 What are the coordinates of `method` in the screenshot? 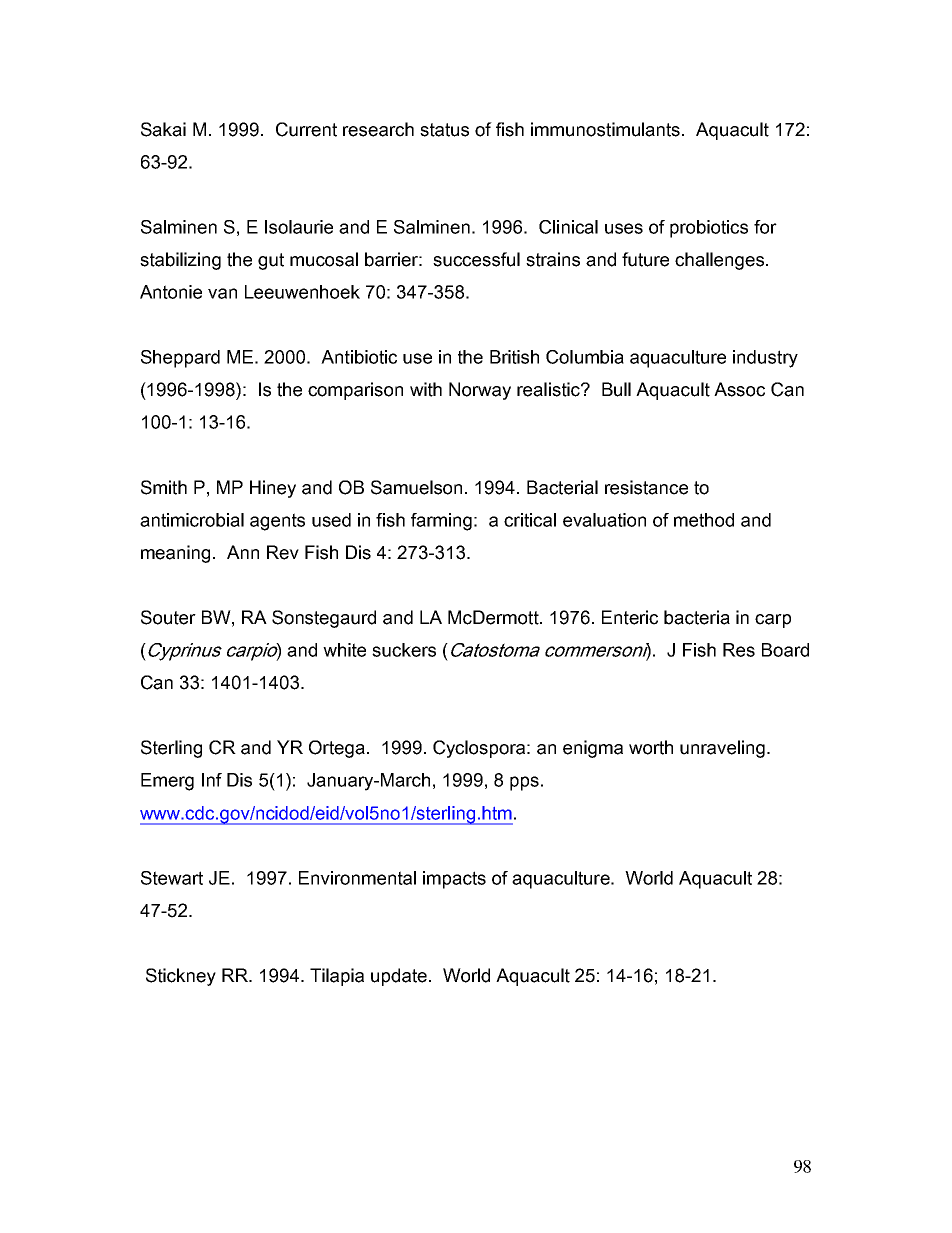 It's located at (704, 520).
